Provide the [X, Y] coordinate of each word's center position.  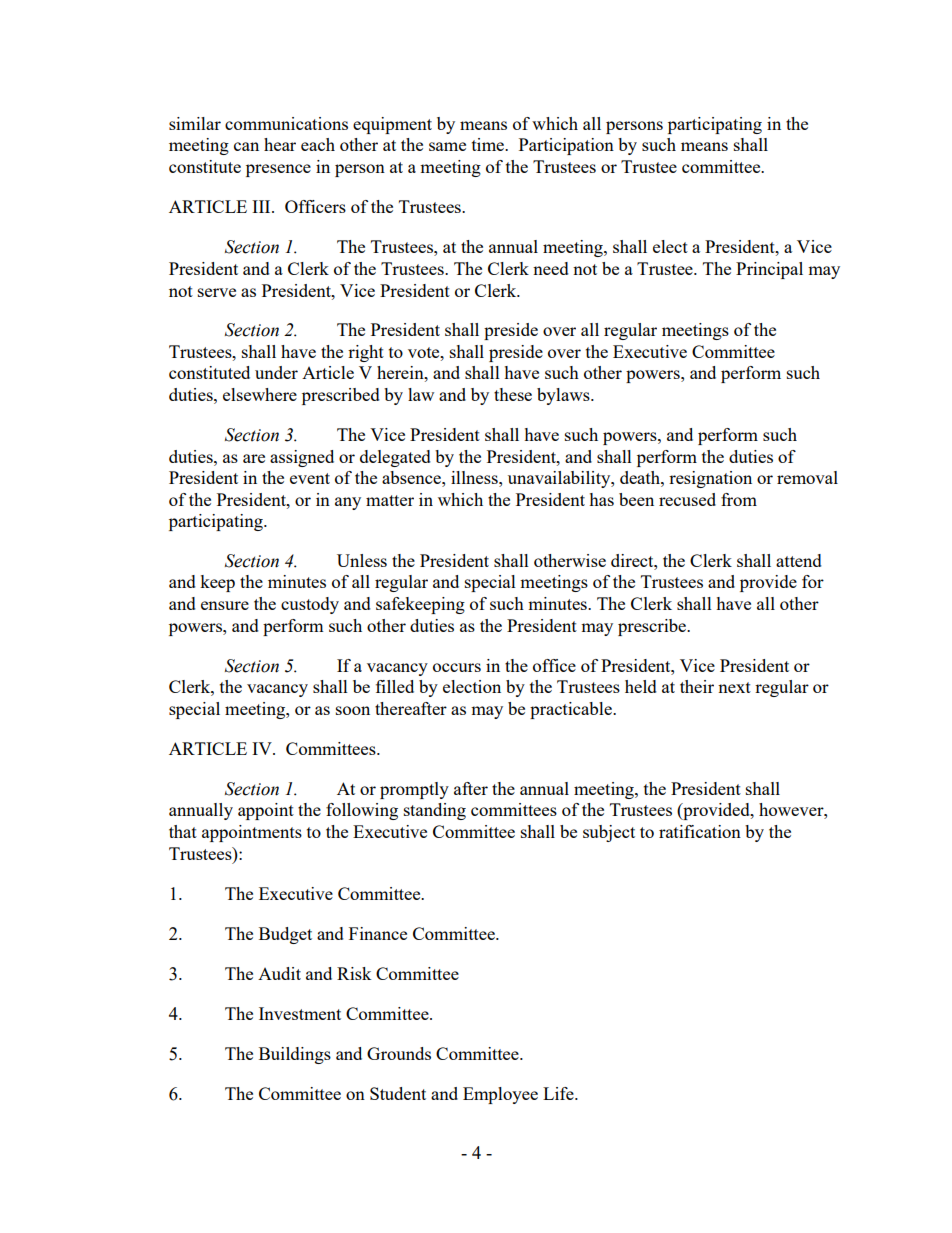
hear [280, 144]
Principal [769, 270]
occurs [457, 667]
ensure [225, 605]
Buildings [295, 1055]
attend [799, 560]
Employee [500, 1095]
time [489, 144]
